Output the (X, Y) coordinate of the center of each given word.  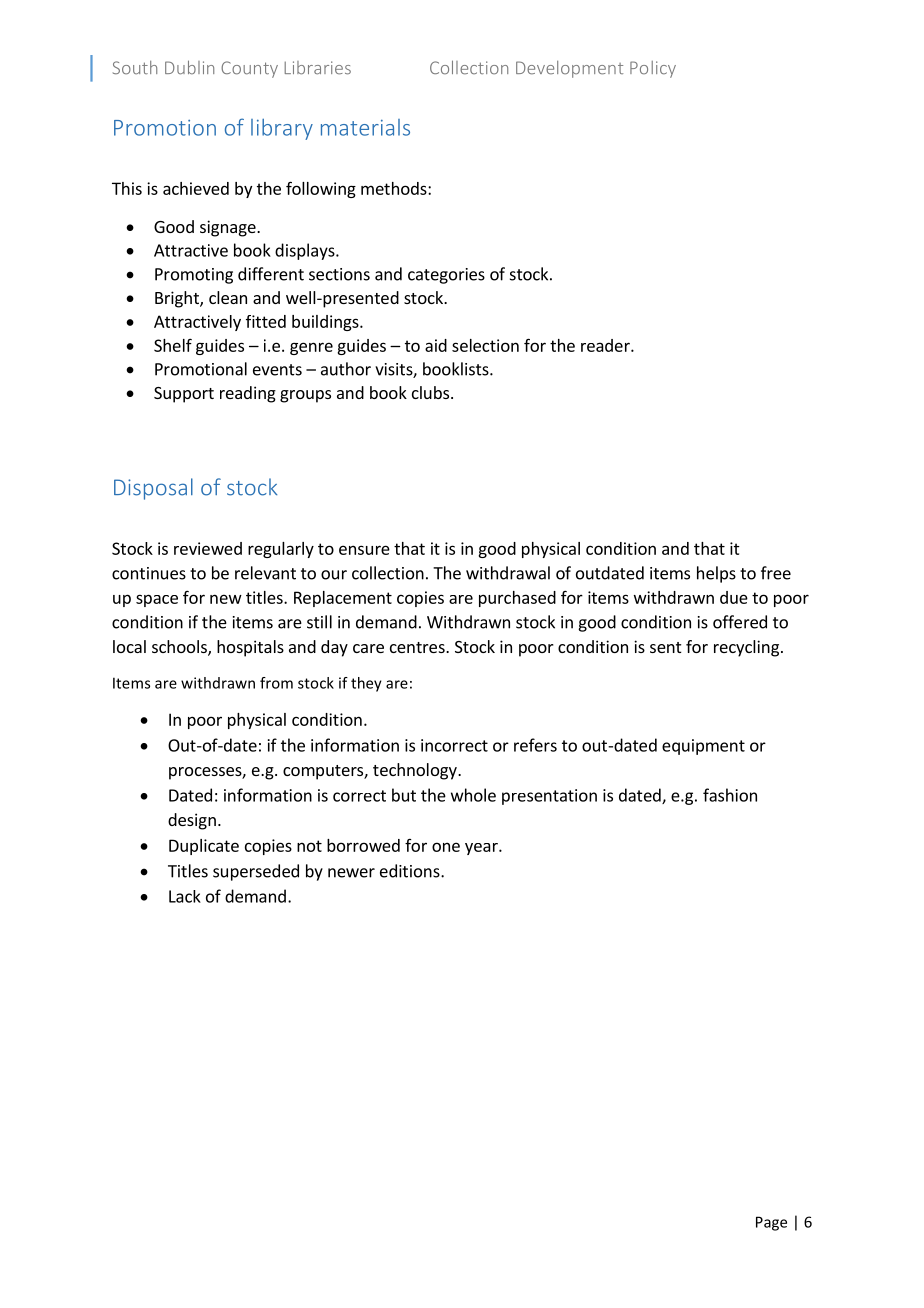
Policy (653, 69)
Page (771, 1223)
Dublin (189, 67)
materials (365, 127)
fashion (730, 795)
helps (716, 574)
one (446, 847)
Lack (185, 896)
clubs (432, 392)
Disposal (153, 489)
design (192, 821)
